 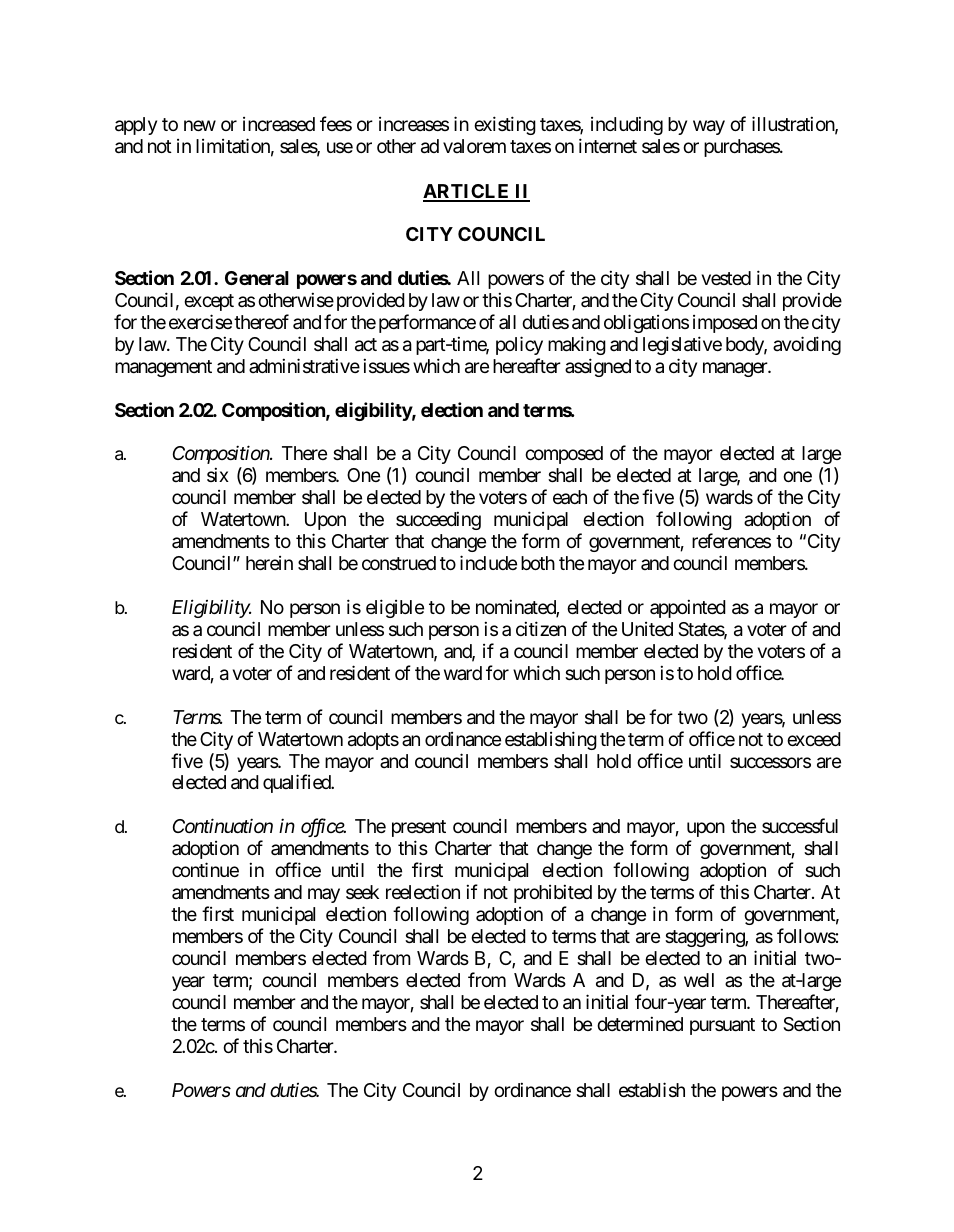 What do you see at coordinates (807, 345) in the screenshot?
I see `avoiding` at bounding box center [807, 345].
